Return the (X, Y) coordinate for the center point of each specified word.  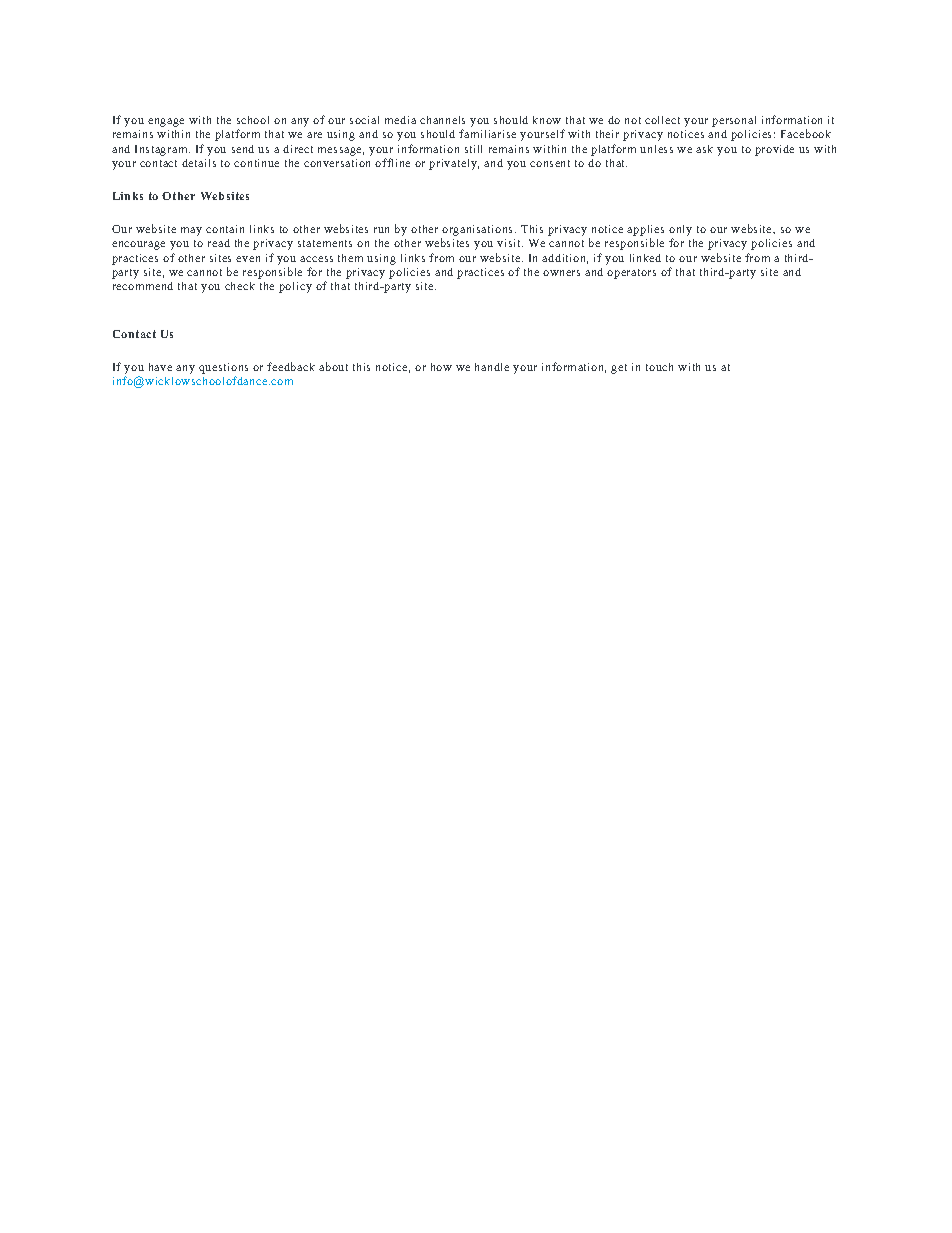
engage (166, 122)
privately (454, 164)
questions (223, 368)
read (219, 243)
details (199, 163)
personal (734, 121)
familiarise (487, 133)
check (240, 286)
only (680, 232)
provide (774, 150)
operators (631, 274)
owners (561, 273)
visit (510, 243)
